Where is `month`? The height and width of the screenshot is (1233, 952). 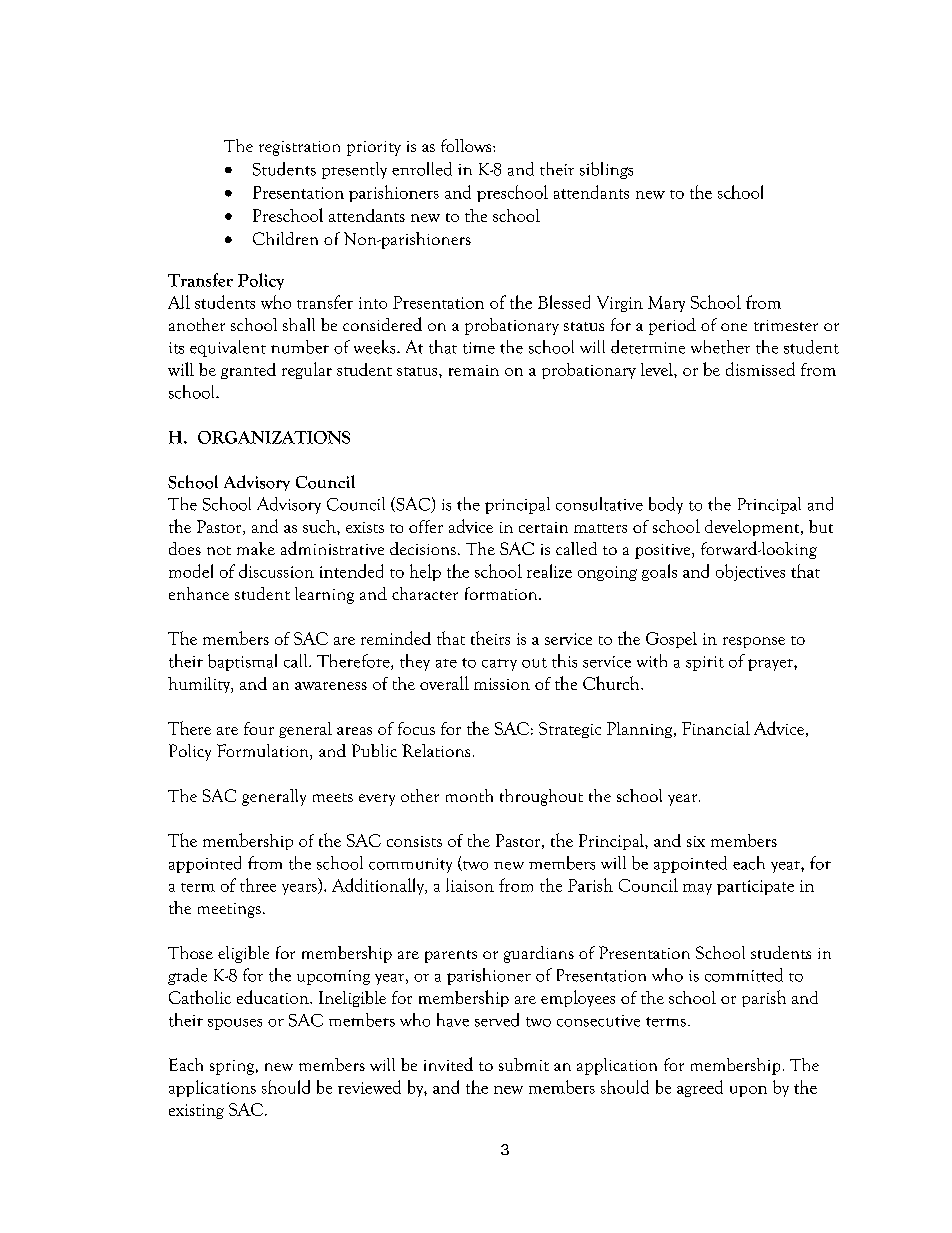 month is located at coordinates (469, 795).
